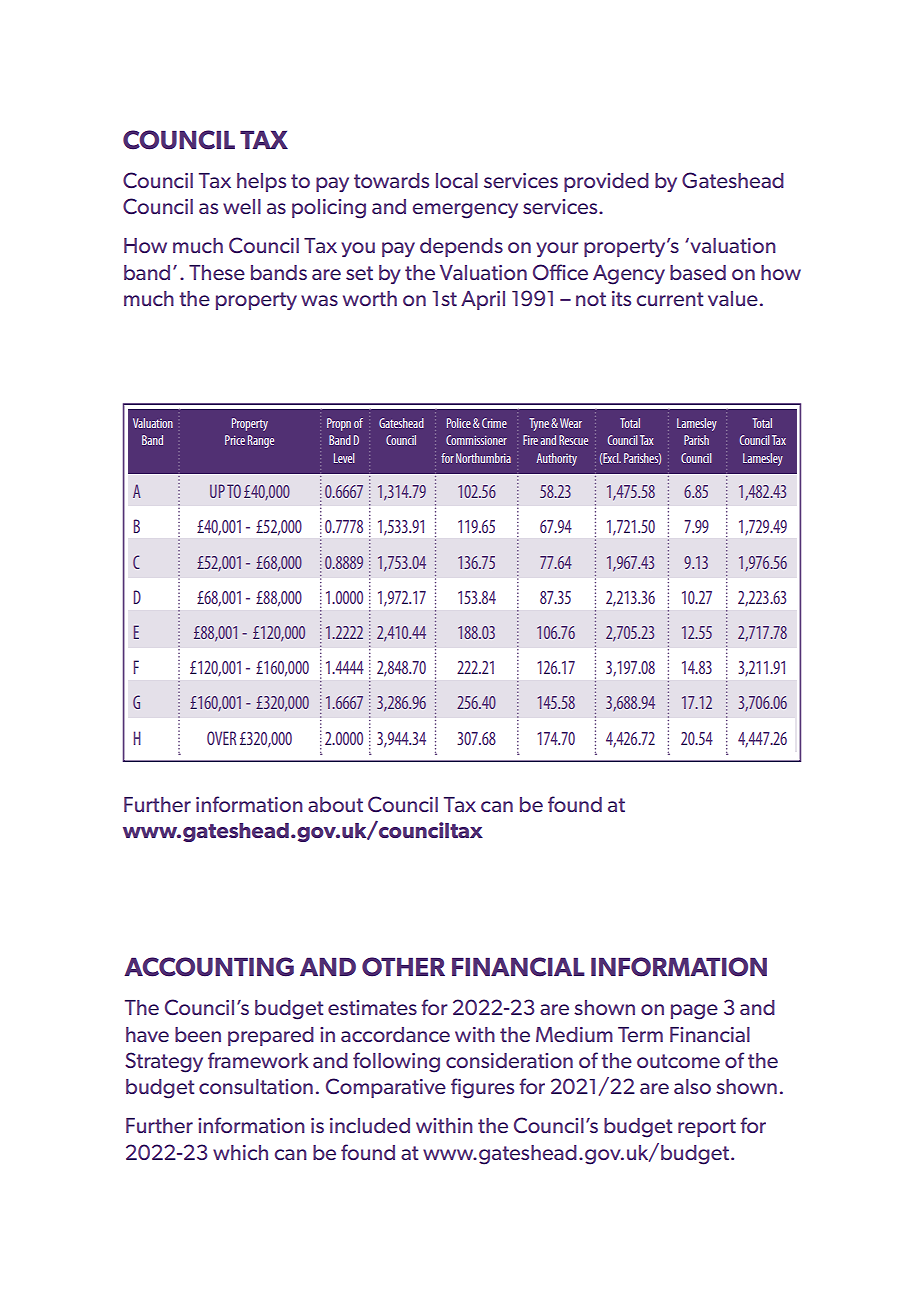 The image size is (924, 1311). Describe the element at coordinates (242, 206) in the screenshot. I see `well` at that location.
